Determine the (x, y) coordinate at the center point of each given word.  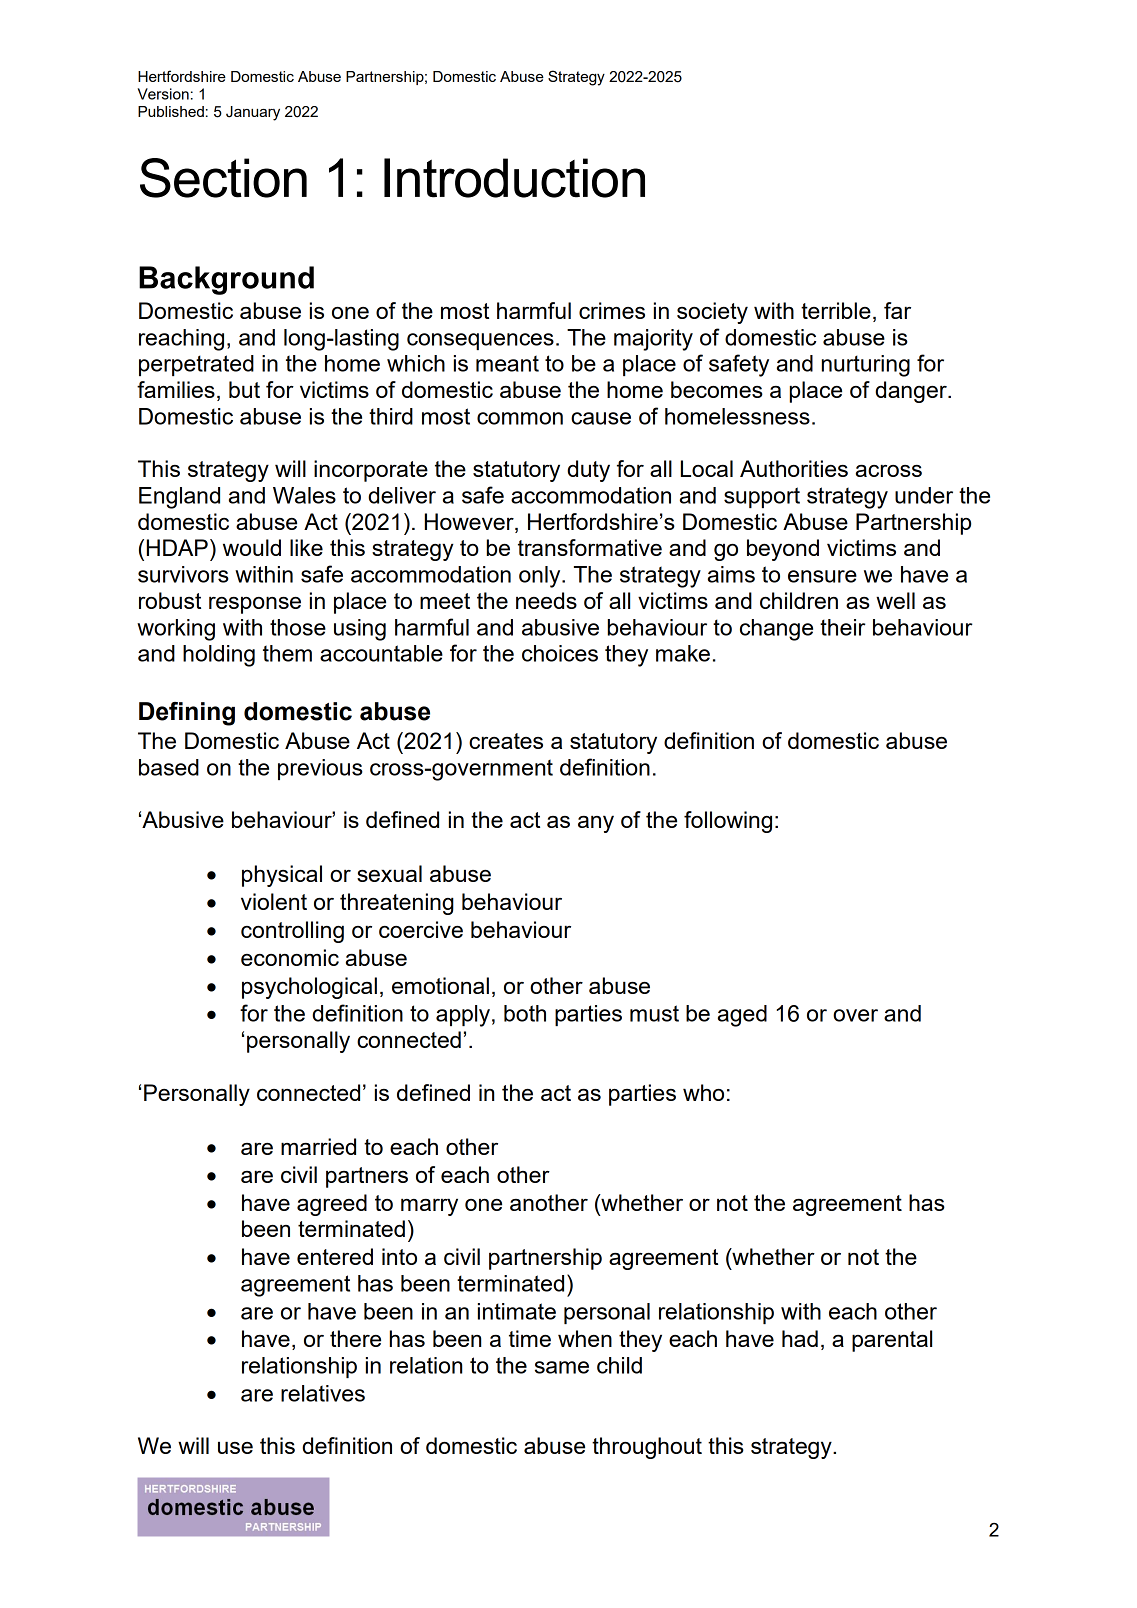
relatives (323, 1393)
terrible (836, 310)
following (728, 822)
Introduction (514, 178)
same (562, 1367)
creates (506, 741)
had (800, 1338)
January (253, 113)
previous (320, 769)
